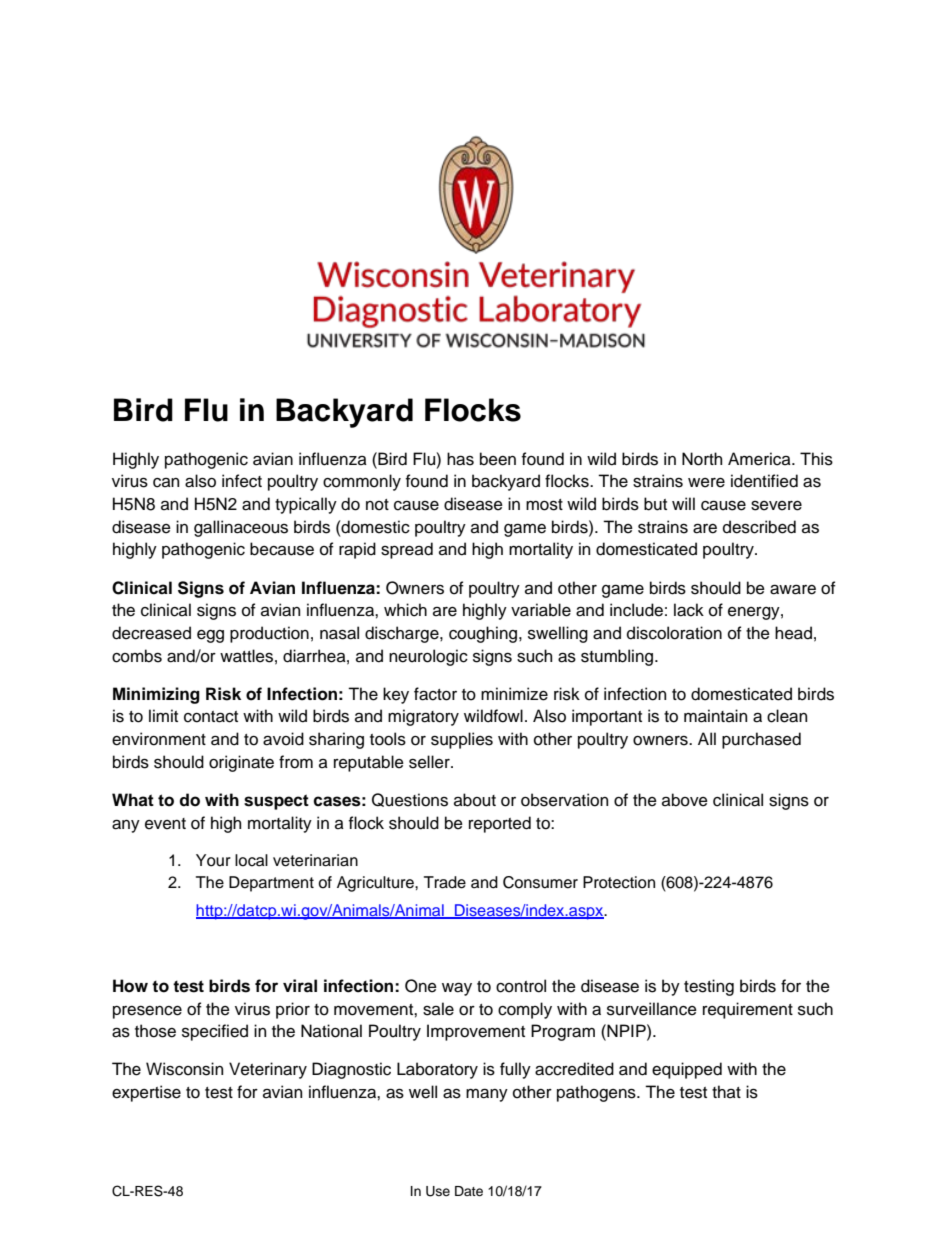  Describe the element at coordinates (166, 483) in the screenshot. I see `can` at that location.
